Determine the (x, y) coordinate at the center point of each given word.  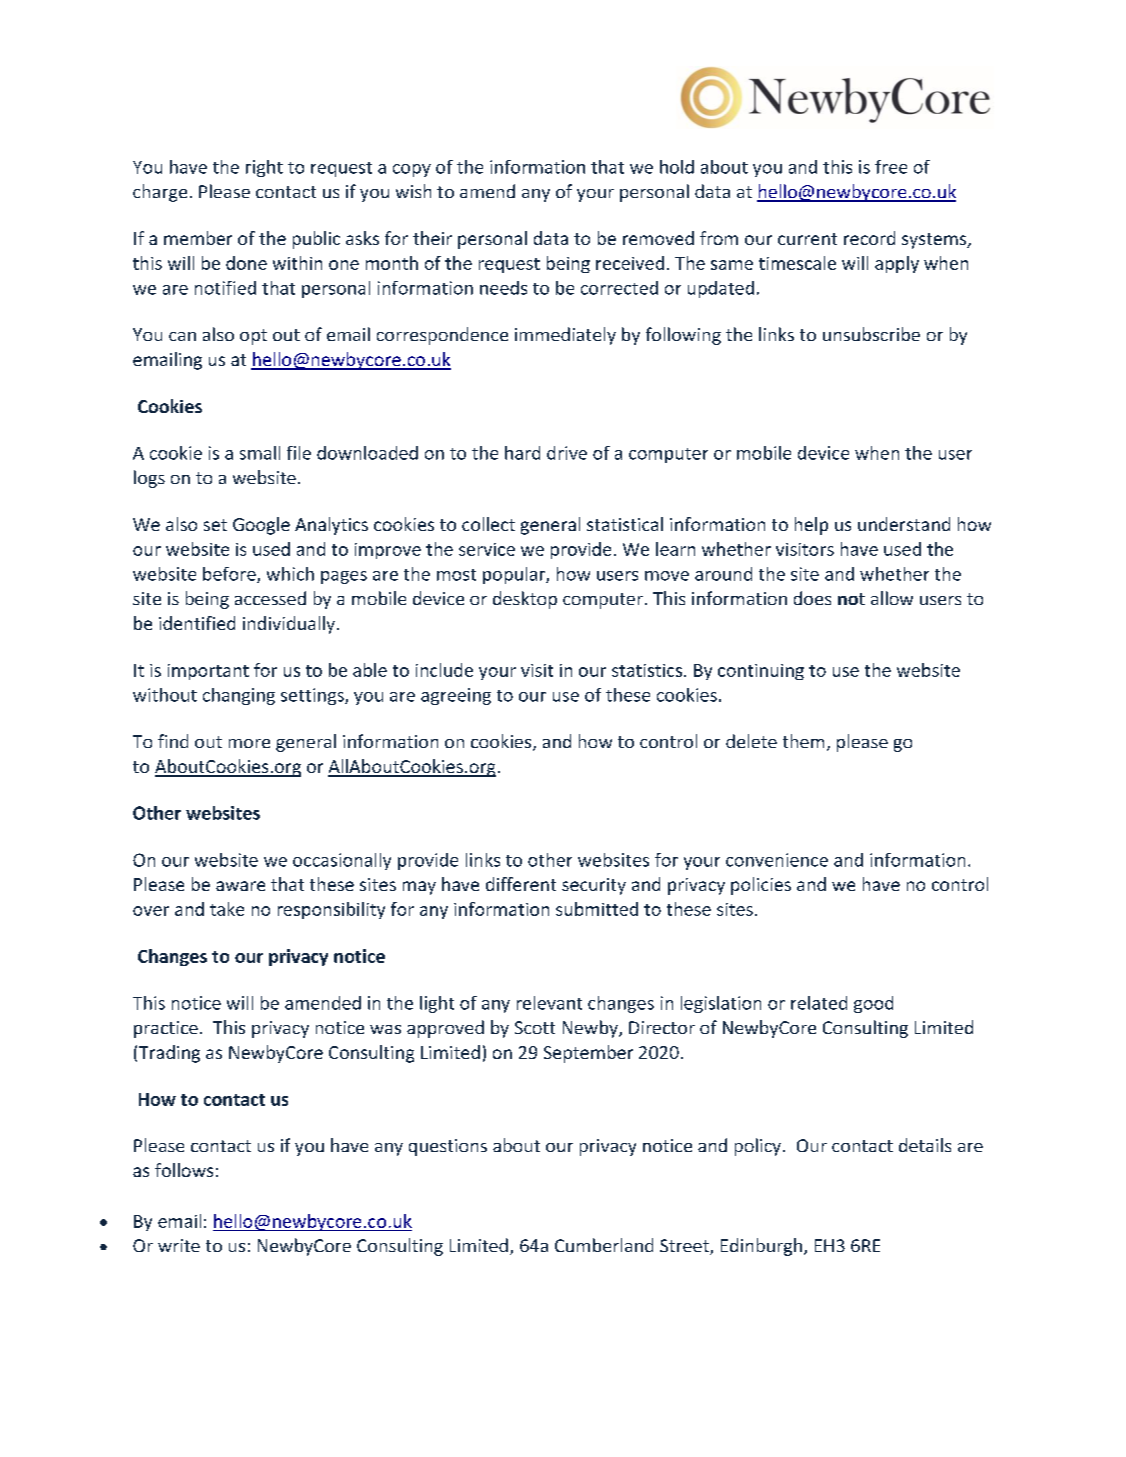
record (869, 238)
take (227, 909)
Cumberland (604, 1245)
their (432, 238)
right (264, 168)
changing (239, 696)
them (803, 741)
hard (522, 453)
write (179, 1245)
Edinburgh (761, 1247)
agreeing (456, 696)
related (819, 1003)
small (260, 453)
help (811, 526)
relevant (549, 1003)
